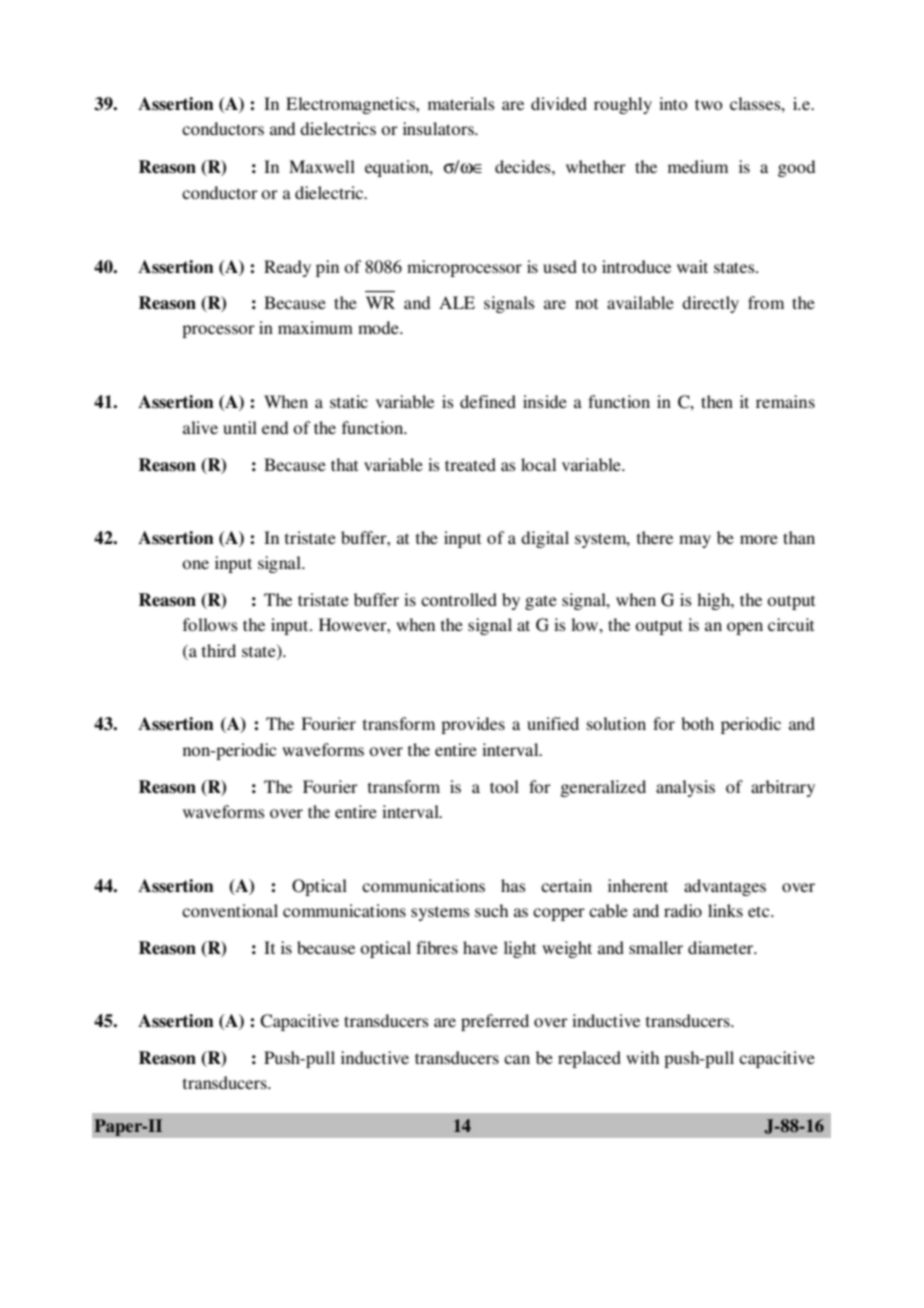 This page has width=924, height=1308. Describe the element at coordinates (695, 541) in the page. I see `may` at that location.
